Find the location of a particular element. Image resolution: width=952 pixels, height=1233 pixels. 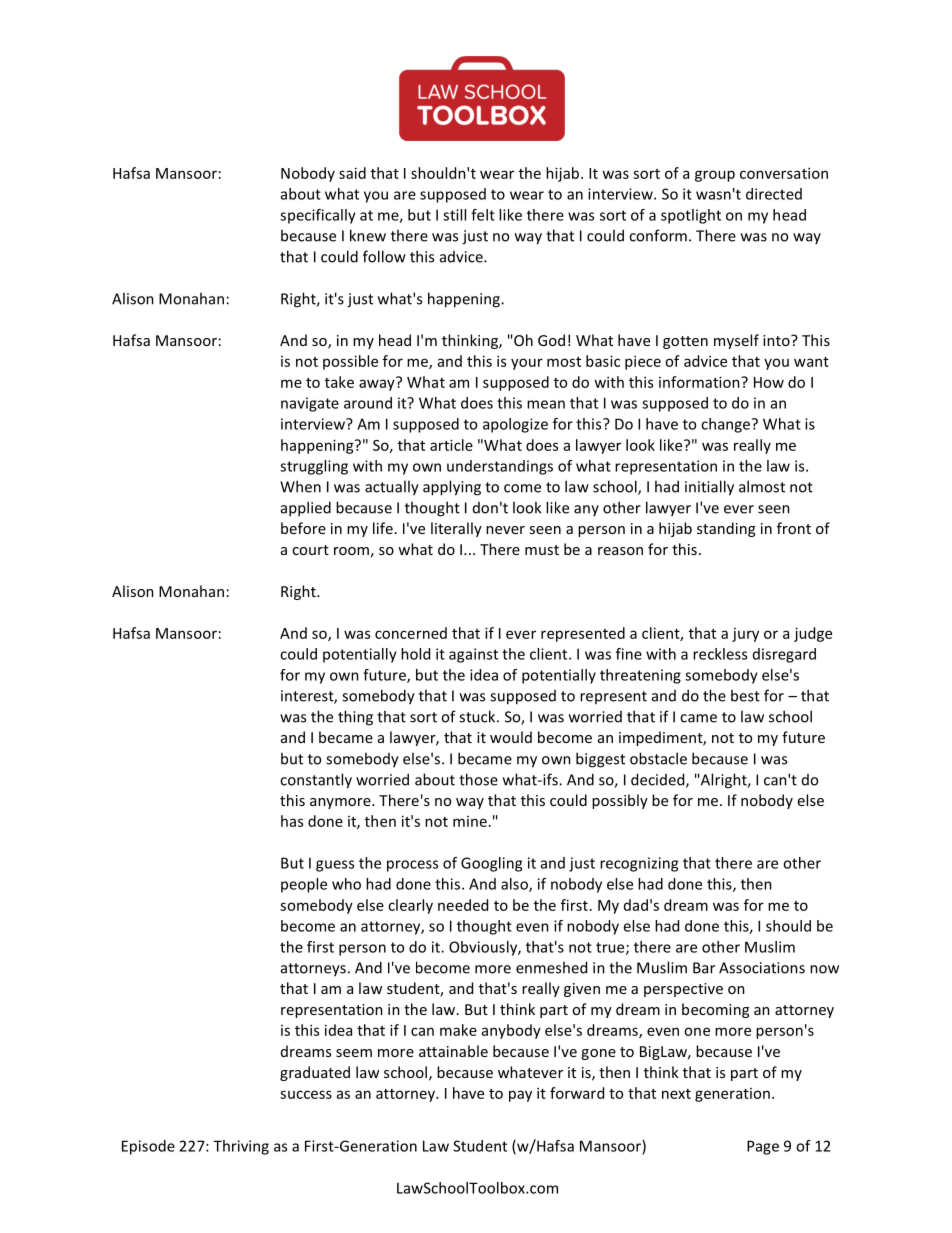

also is located at coordinates (515, 885).
